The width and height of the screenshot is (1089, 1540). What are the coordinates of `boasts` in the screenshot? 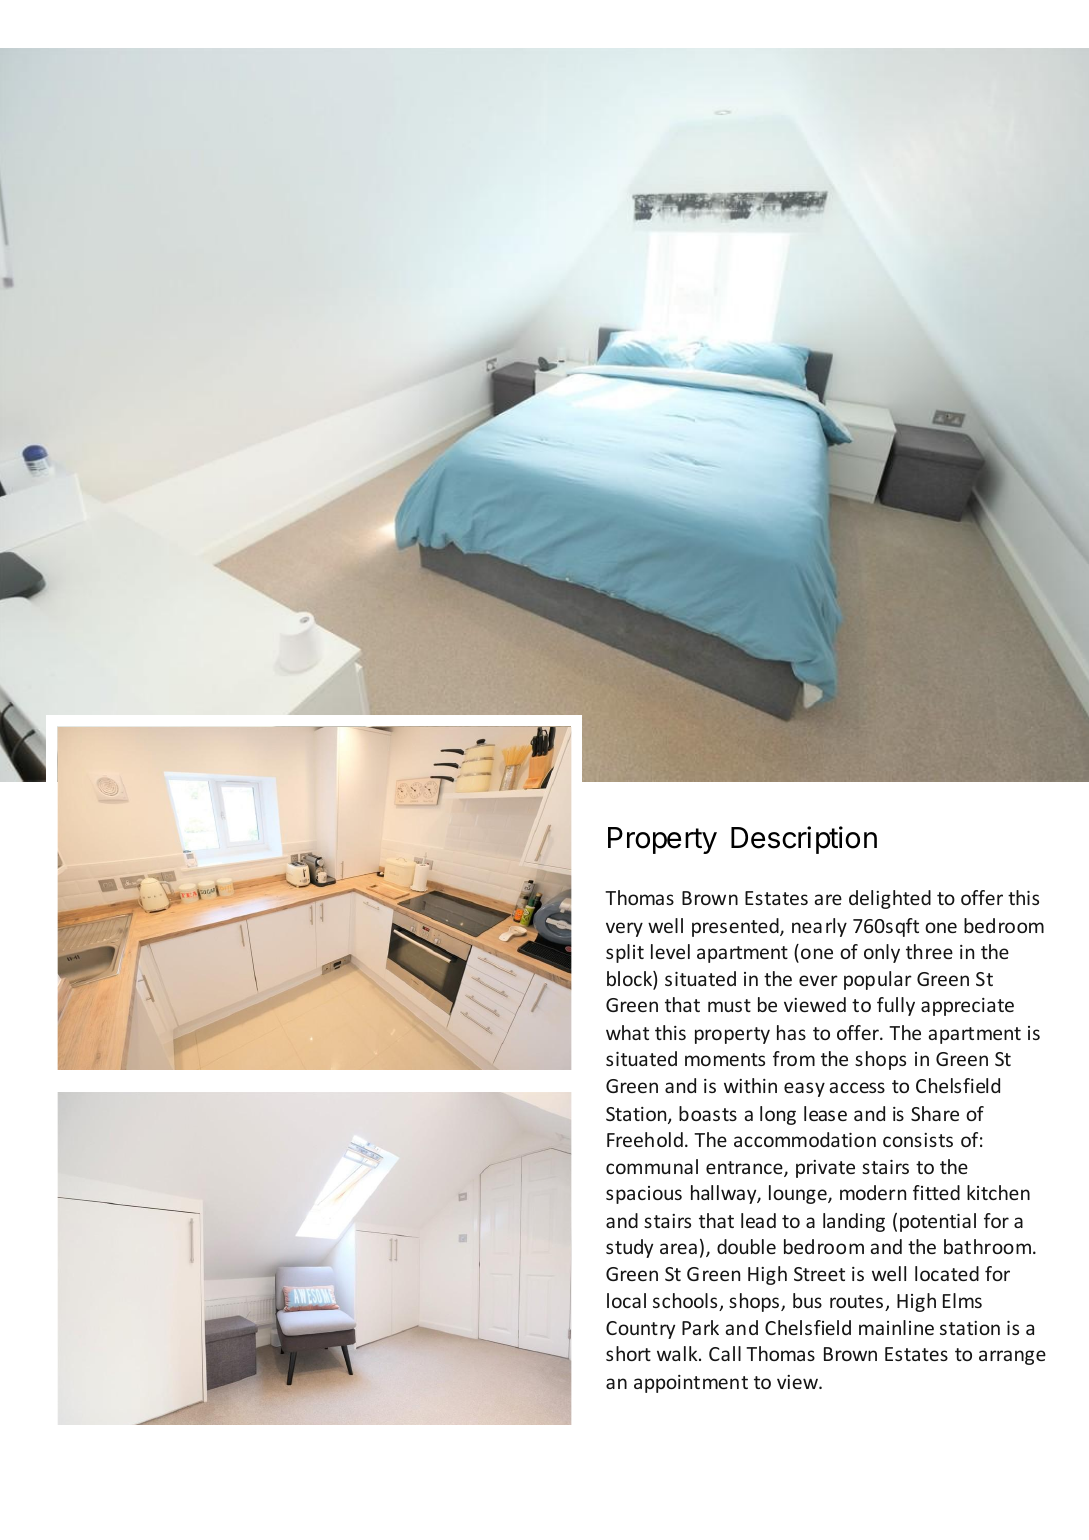 It's located at (708, 1113).
